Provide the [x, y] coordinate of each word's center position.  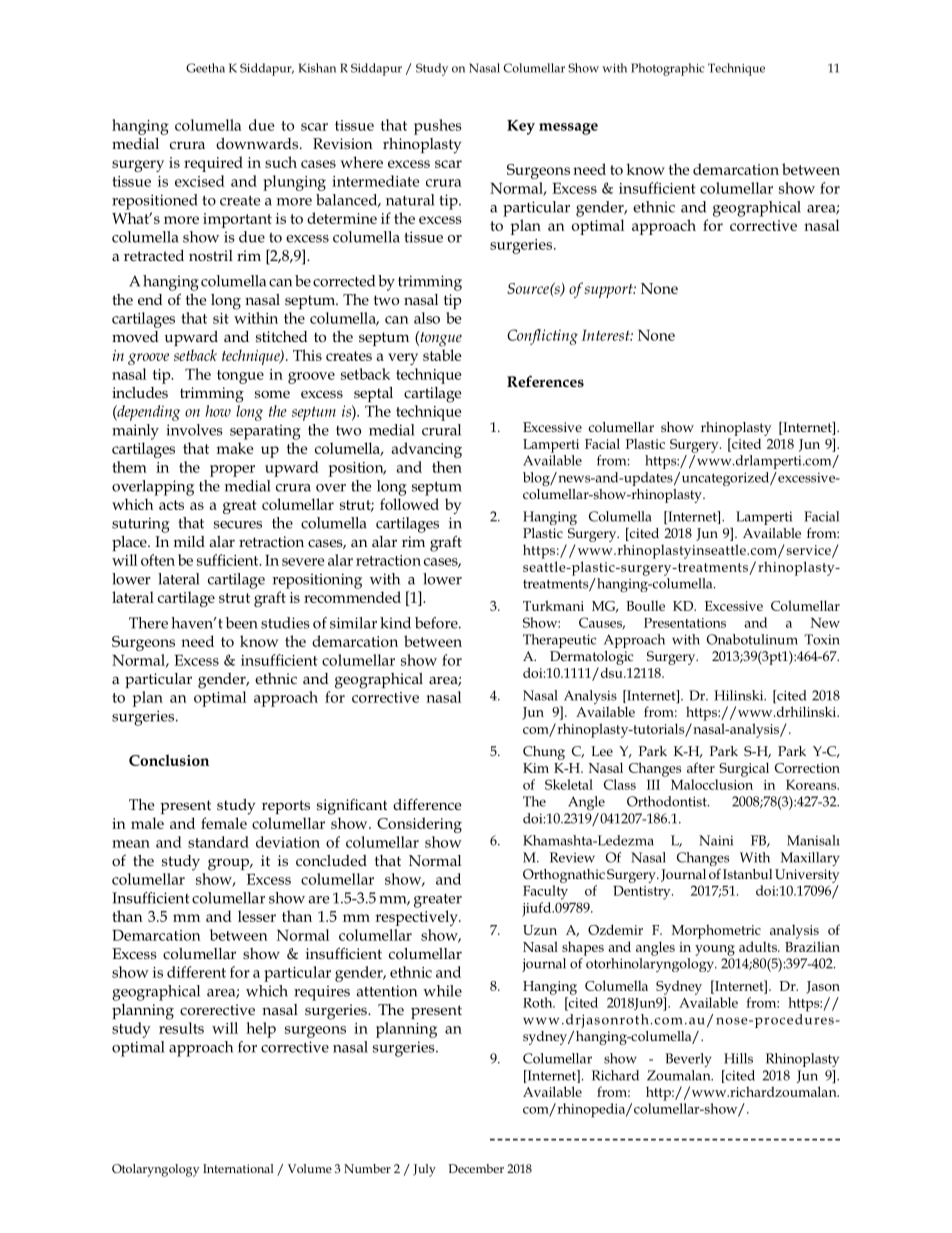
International [238, 1168]
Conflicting [542, 337]
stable [442, 355]
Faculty [545, 892]
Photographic [668, 69]
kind [395, 623]
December [476, 1168]
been [242, 623]
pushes [438, 127]
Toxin [822, 639]
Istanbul [747, 874]
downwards [258, 143]
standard [218, 842]
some [272, 394]
